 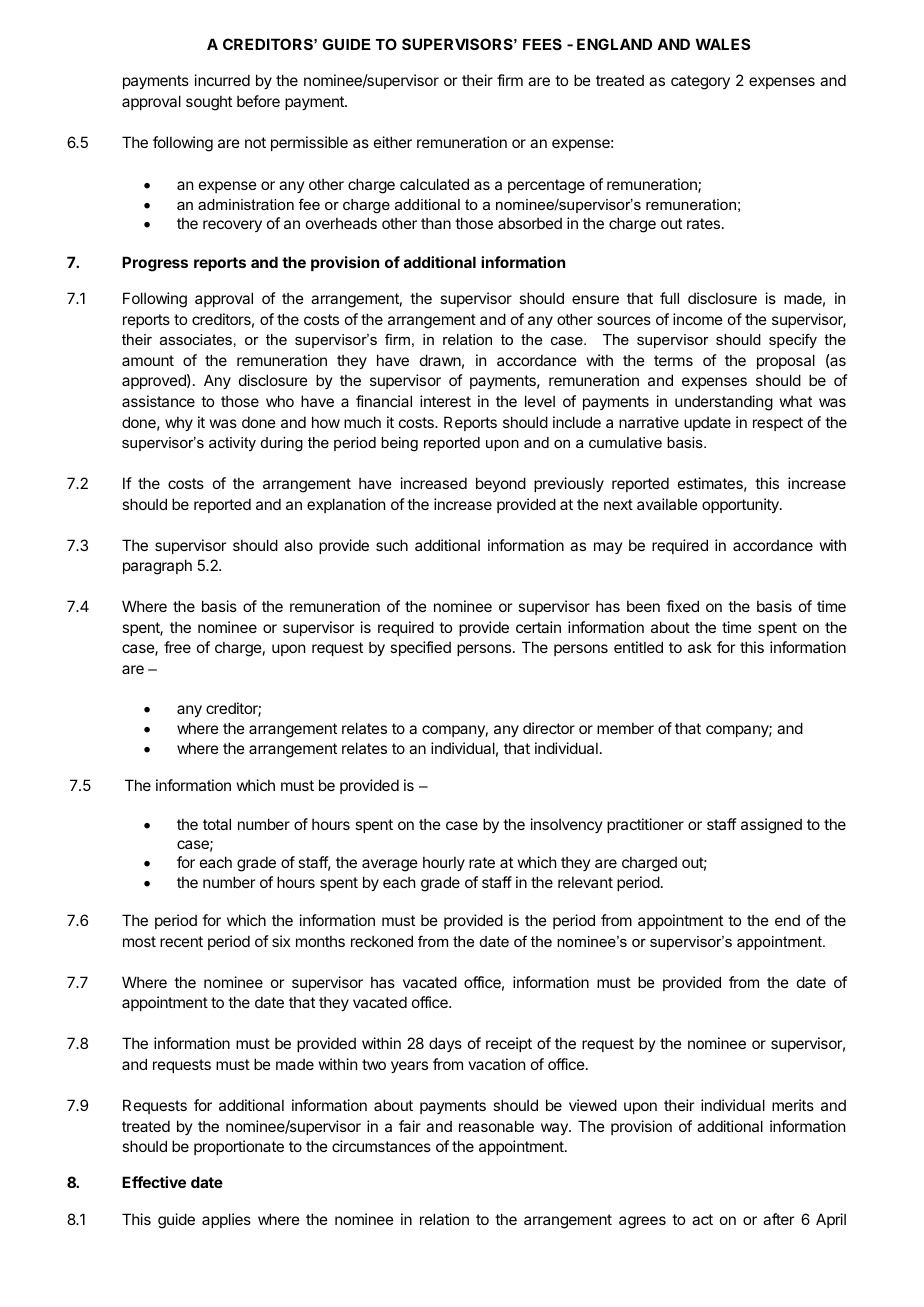 What do you see at coordinates (181, 941) in the screenshot?
I see `recent` at bounding box center [181, 941].
